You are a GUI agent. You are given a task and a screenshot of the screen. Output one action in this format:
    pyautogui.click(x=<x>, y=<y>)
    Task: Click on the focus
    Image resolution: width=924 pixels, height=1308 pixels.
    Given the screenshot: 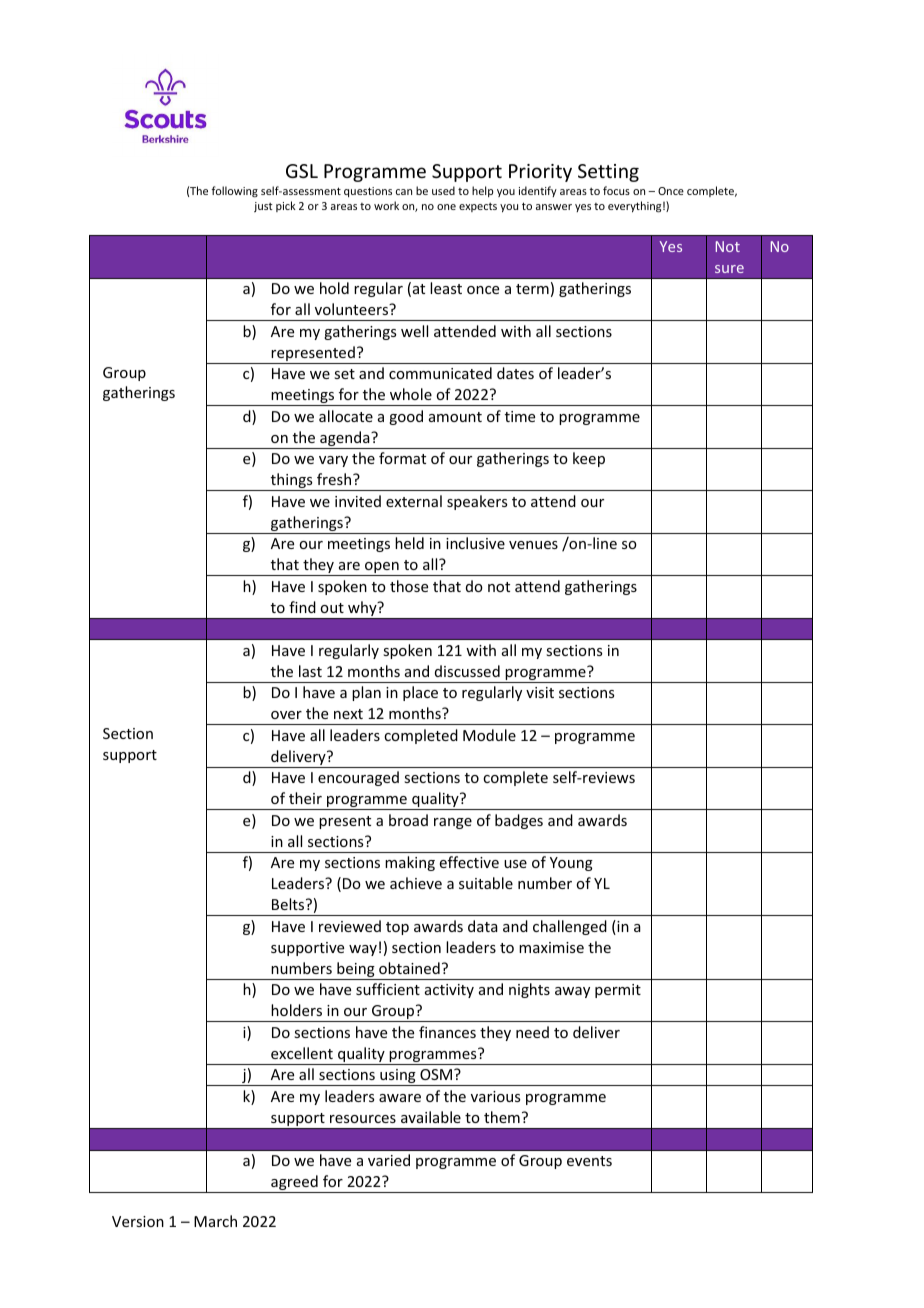 What is the action you would take?
    pyautogui.click(x=616, y=190)
